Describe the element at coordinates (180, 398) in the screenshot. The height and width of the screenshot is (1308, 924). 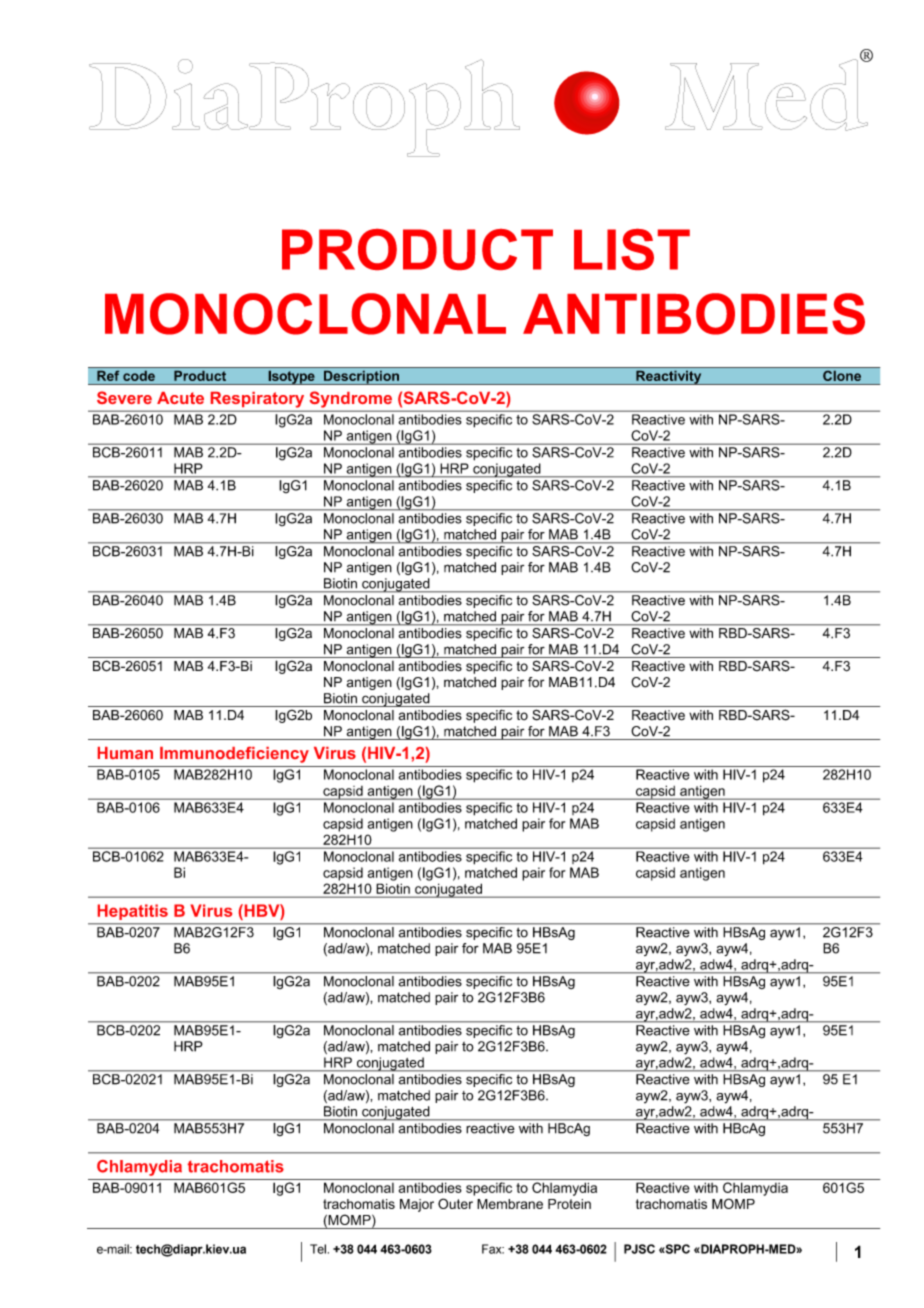
I see `Acute` at that location.
